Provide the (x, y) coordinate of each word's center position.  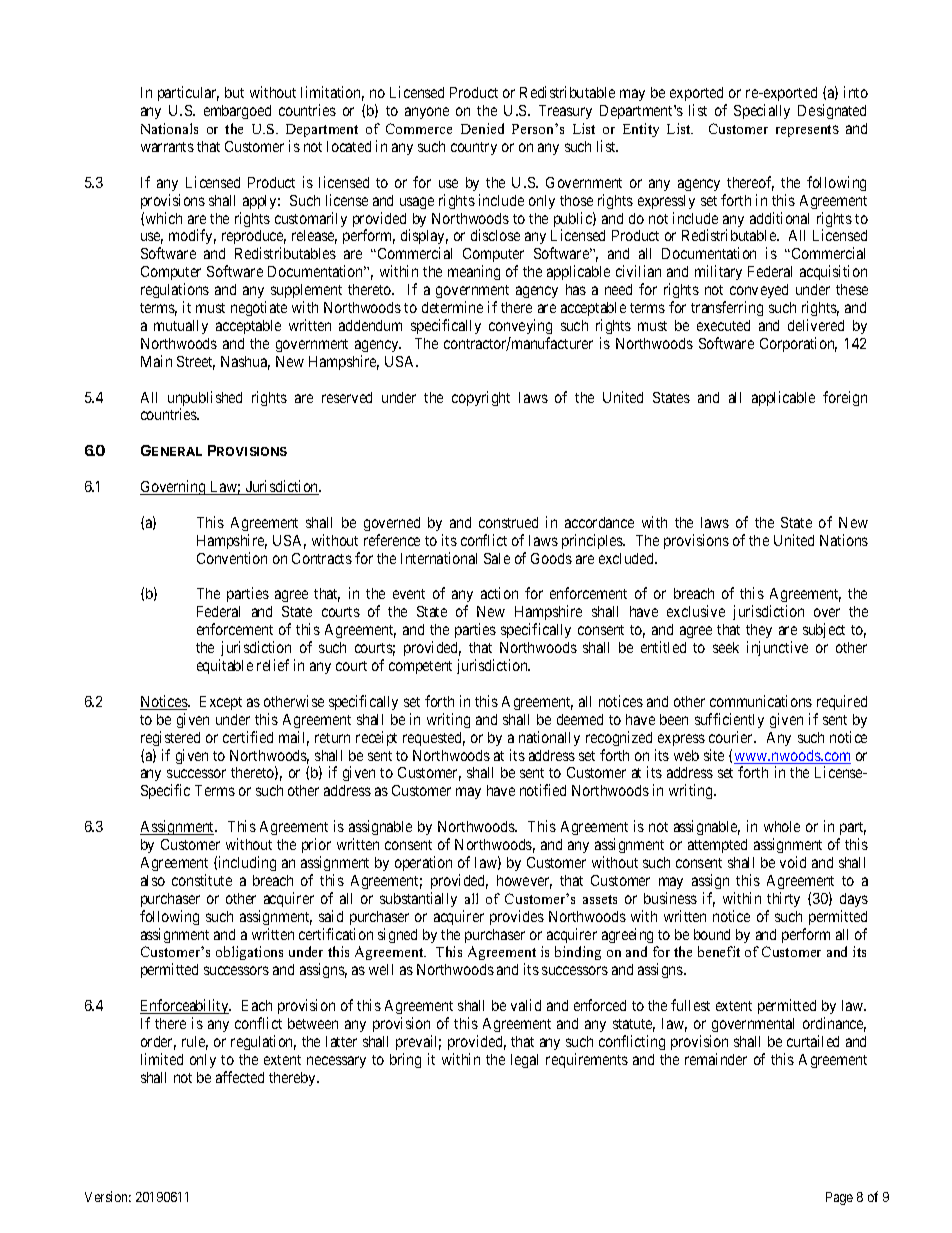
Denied (482, 128)
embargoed (237, 112)
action (499, 593)
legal (524, 1061)
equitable (225, 666)
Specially (762, 111)
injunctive (777, 648)
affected (240, 1077)
